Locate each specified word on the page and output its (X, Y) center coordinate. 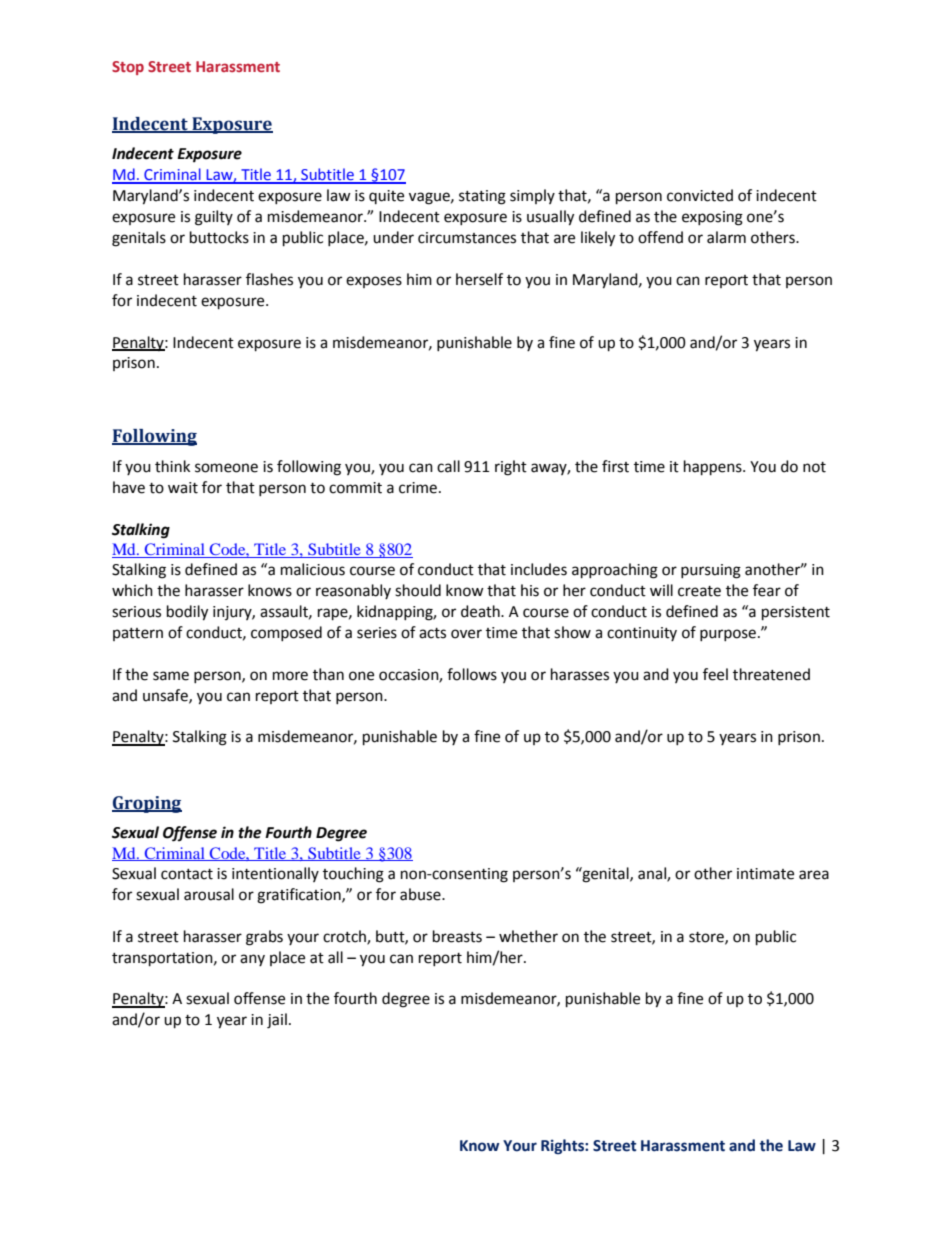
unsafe (166, 696)
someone (226, 468)
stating (482, 197)
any (252, 960)
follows (472, 674)
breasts (457, 936)
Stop (128, 68)
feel (715, 674)
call (448, 466)
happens (714, 468)
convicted (700, 195)
